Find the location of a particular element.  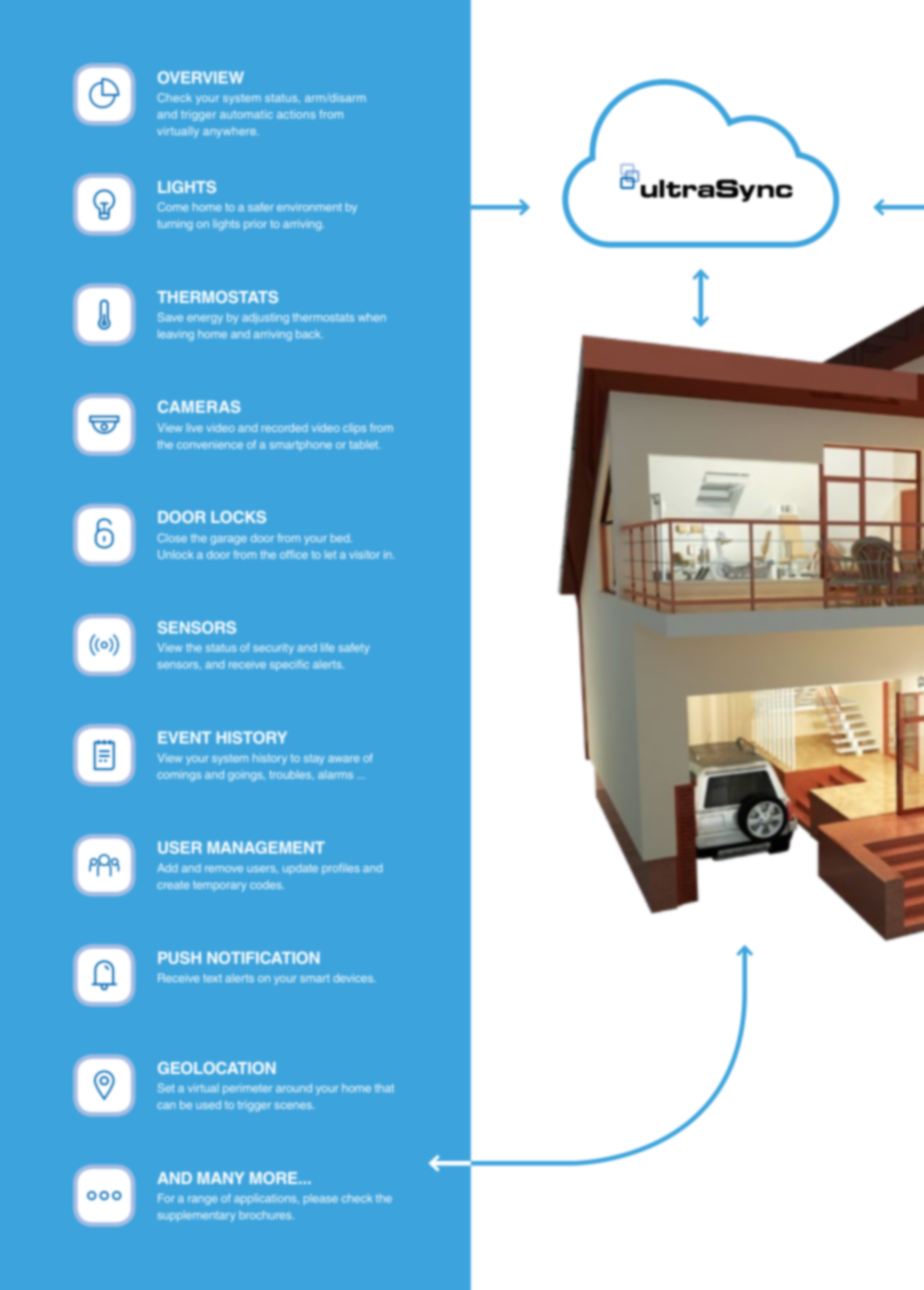

security is located at coordinates (273, 648).
